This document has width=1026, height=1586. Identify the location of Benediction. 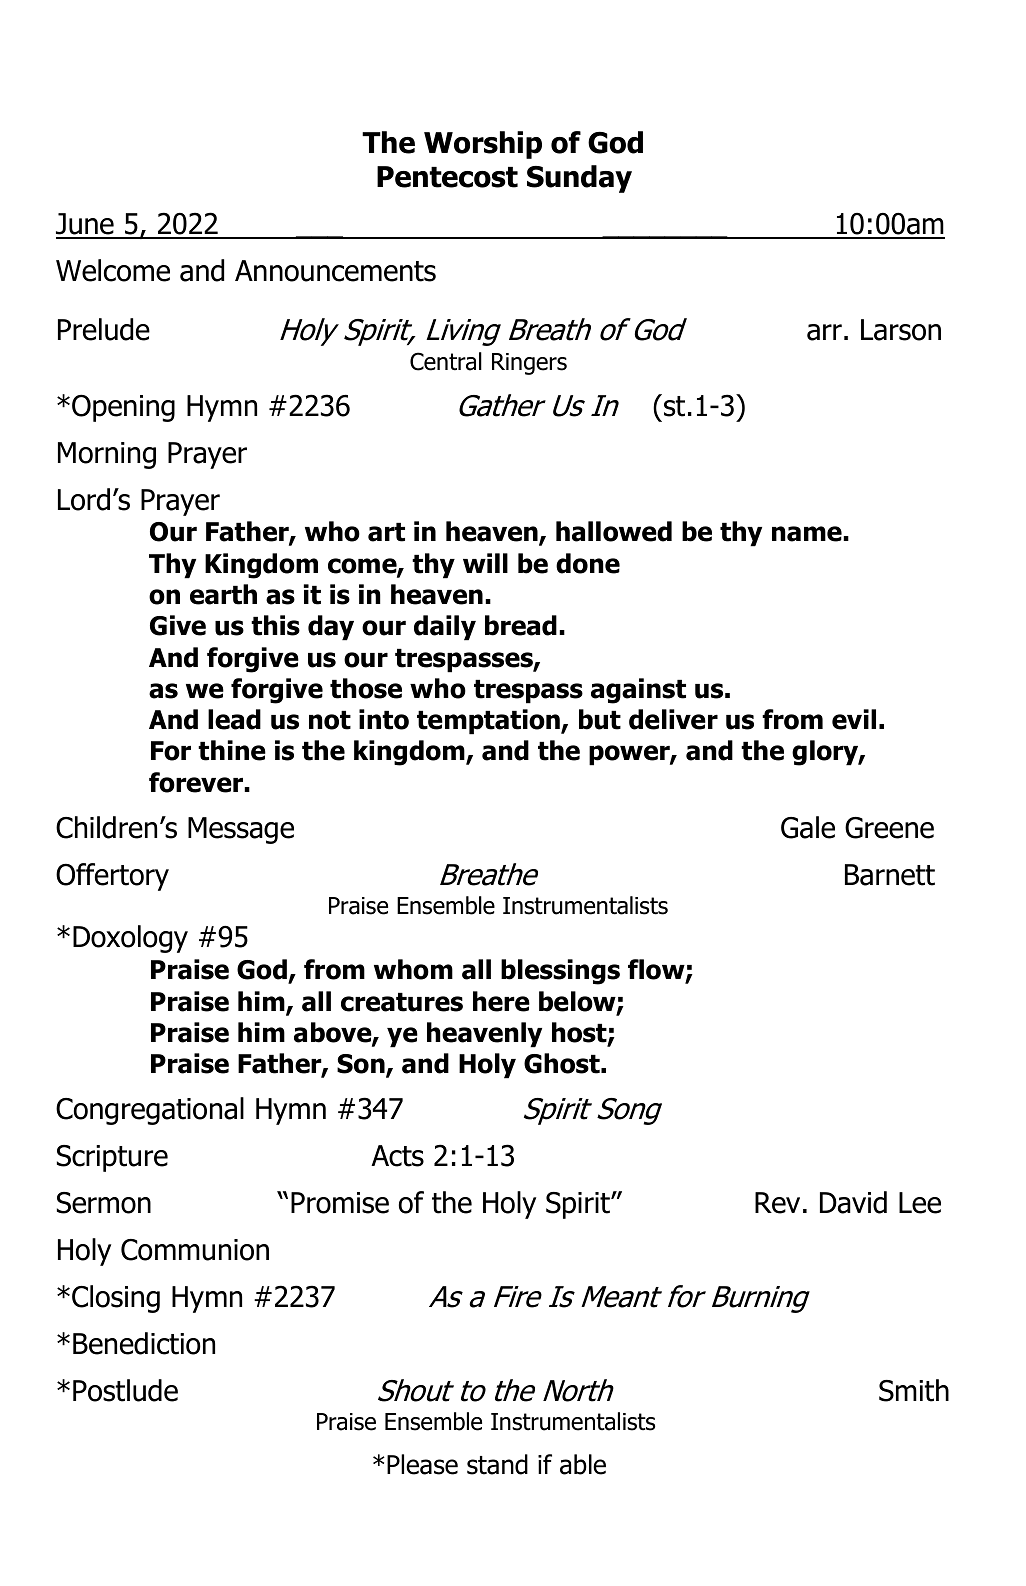
(144, 1343).
